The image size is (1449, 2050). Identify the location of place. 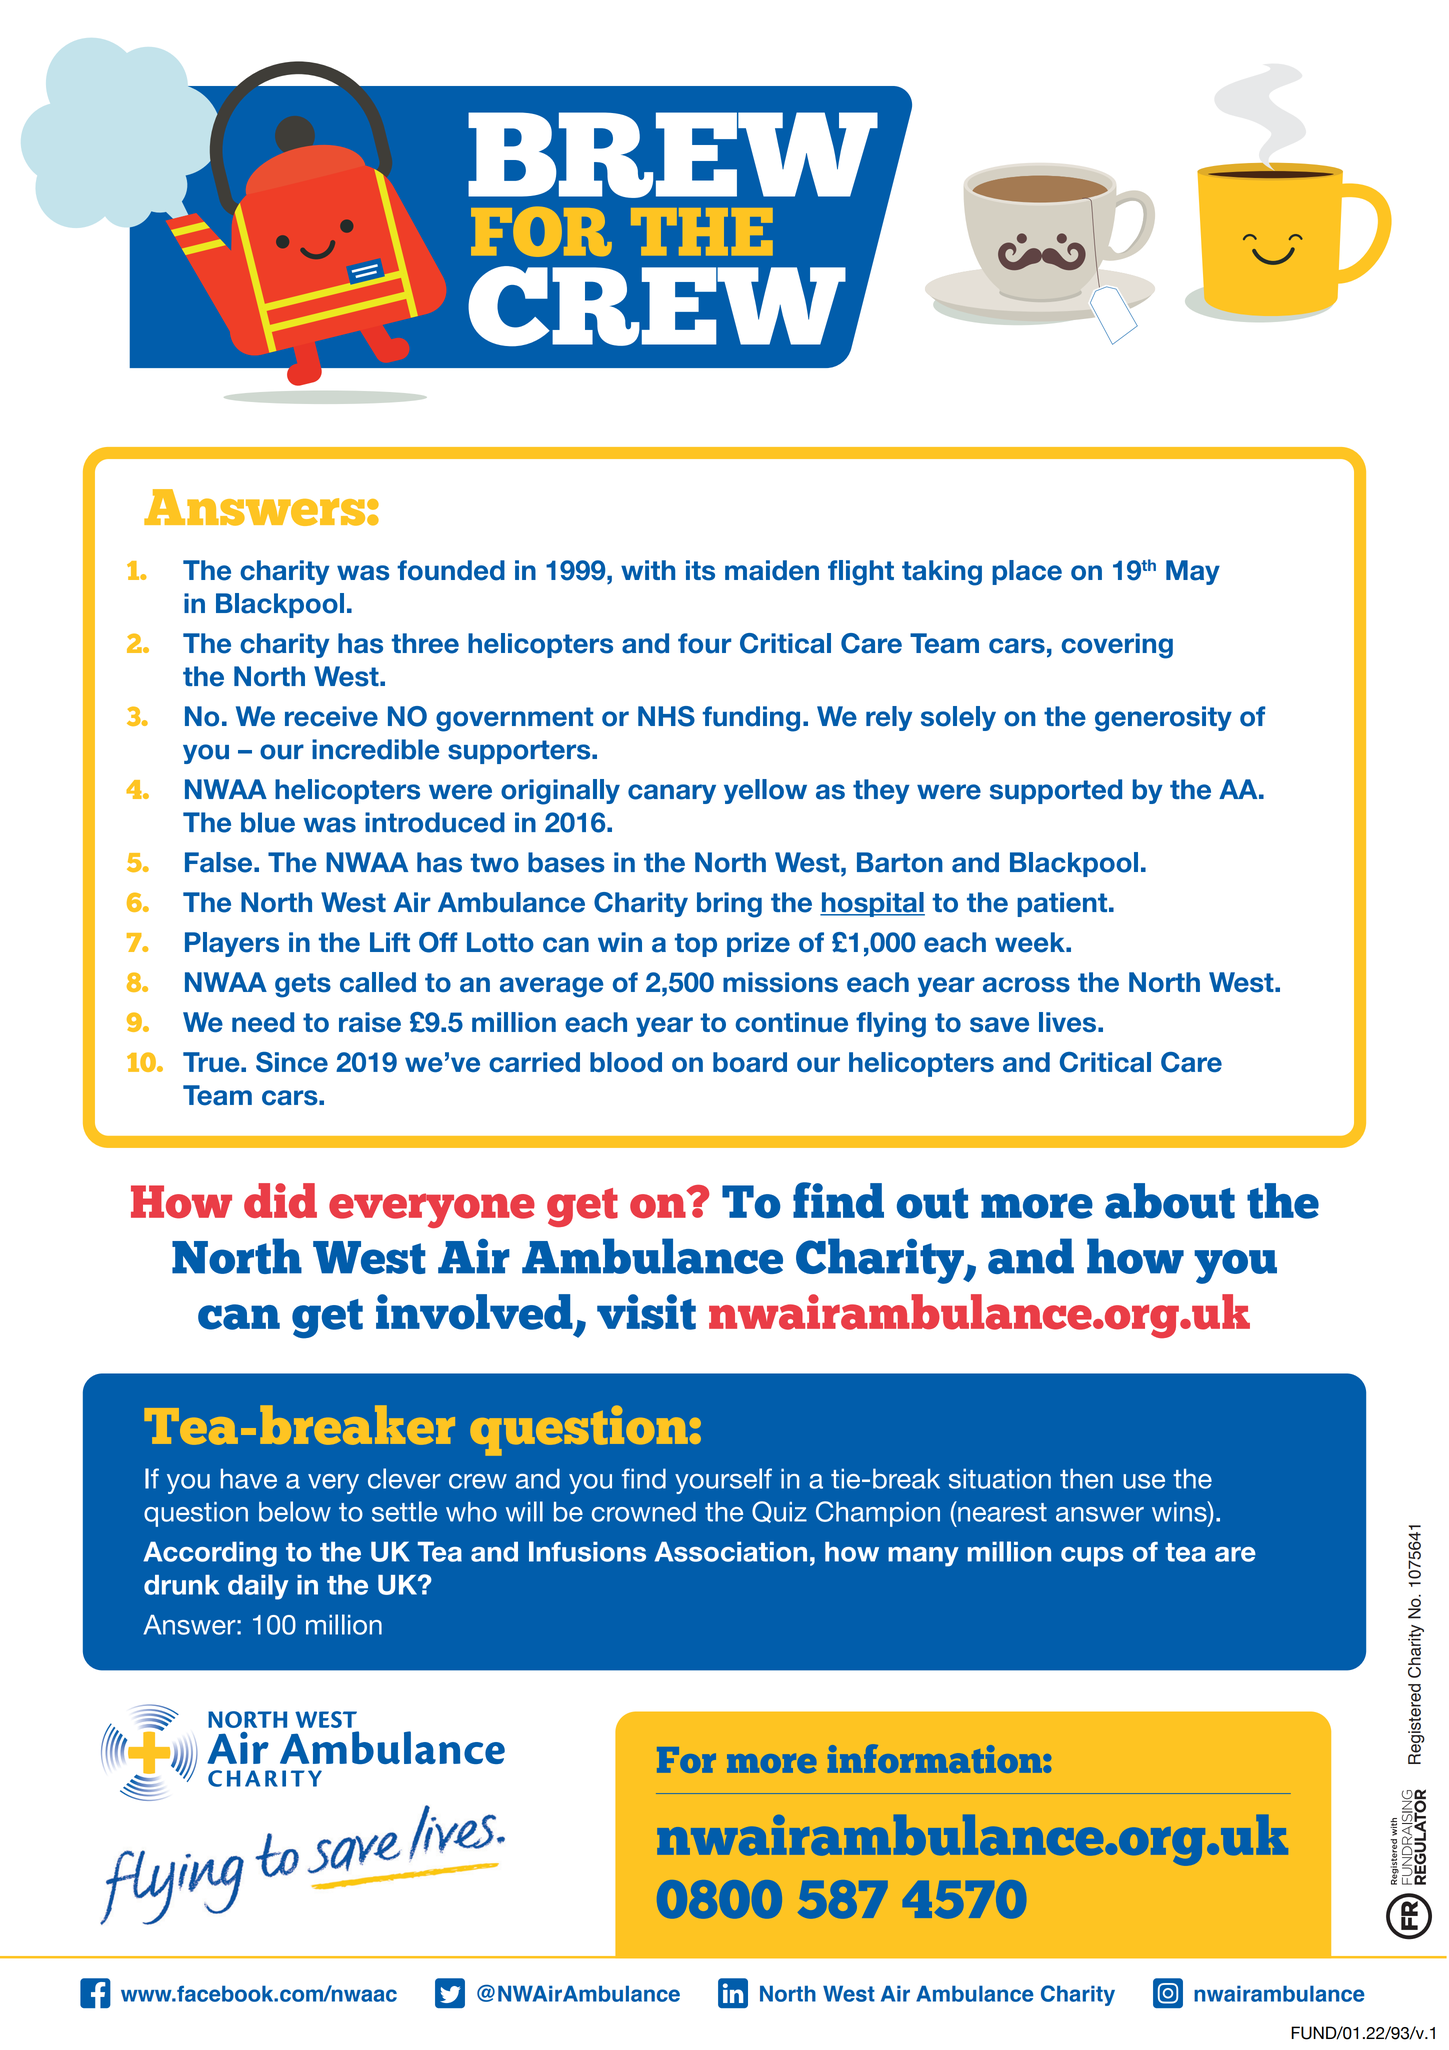
(1027, 572).
